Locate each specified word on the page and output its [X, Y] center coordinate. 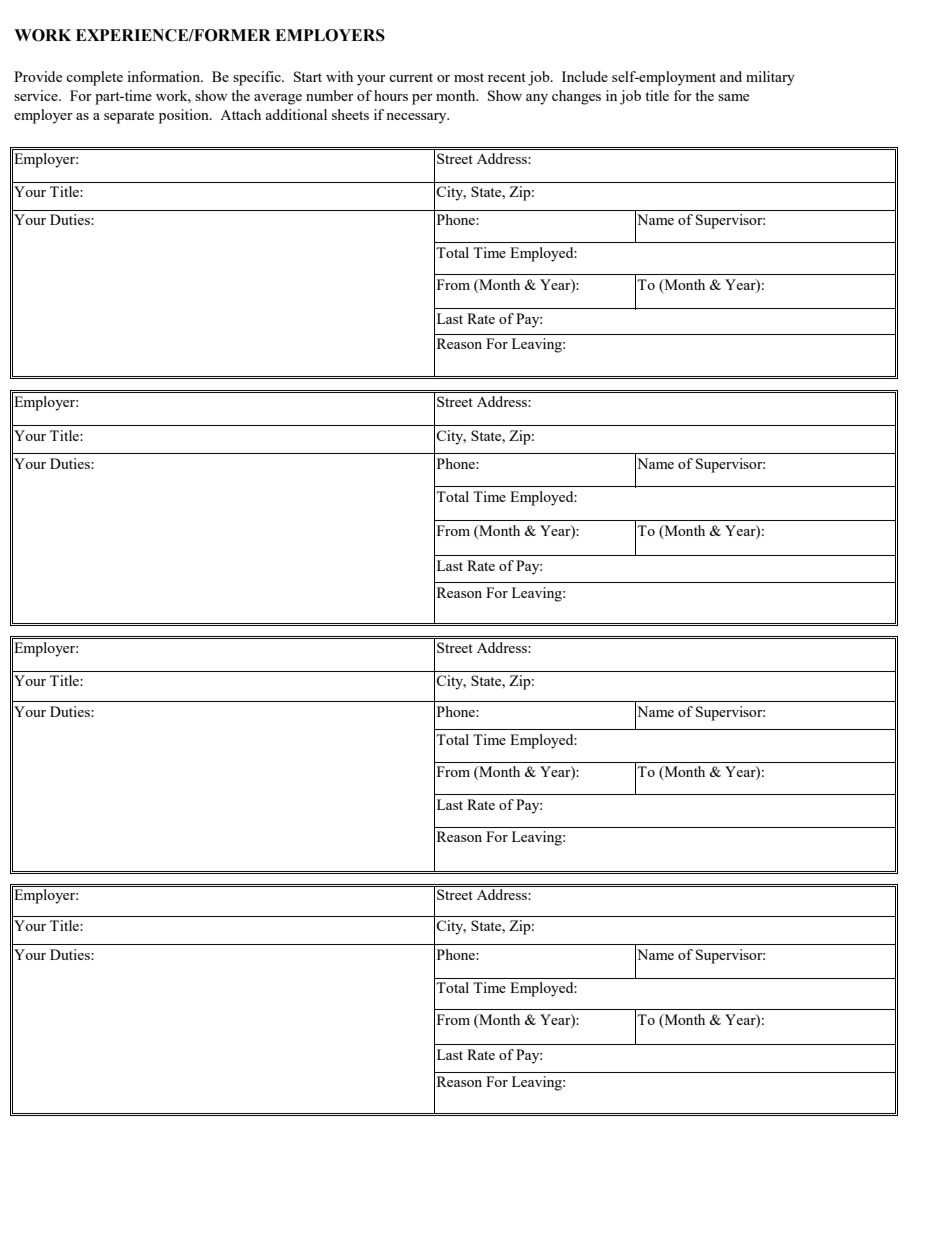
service [37, 95]
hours [391, 95]
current [411, 77]
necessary [417, 118]
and [731, 76]
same [733, 97]
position [185, 116]
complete [94, 78]
